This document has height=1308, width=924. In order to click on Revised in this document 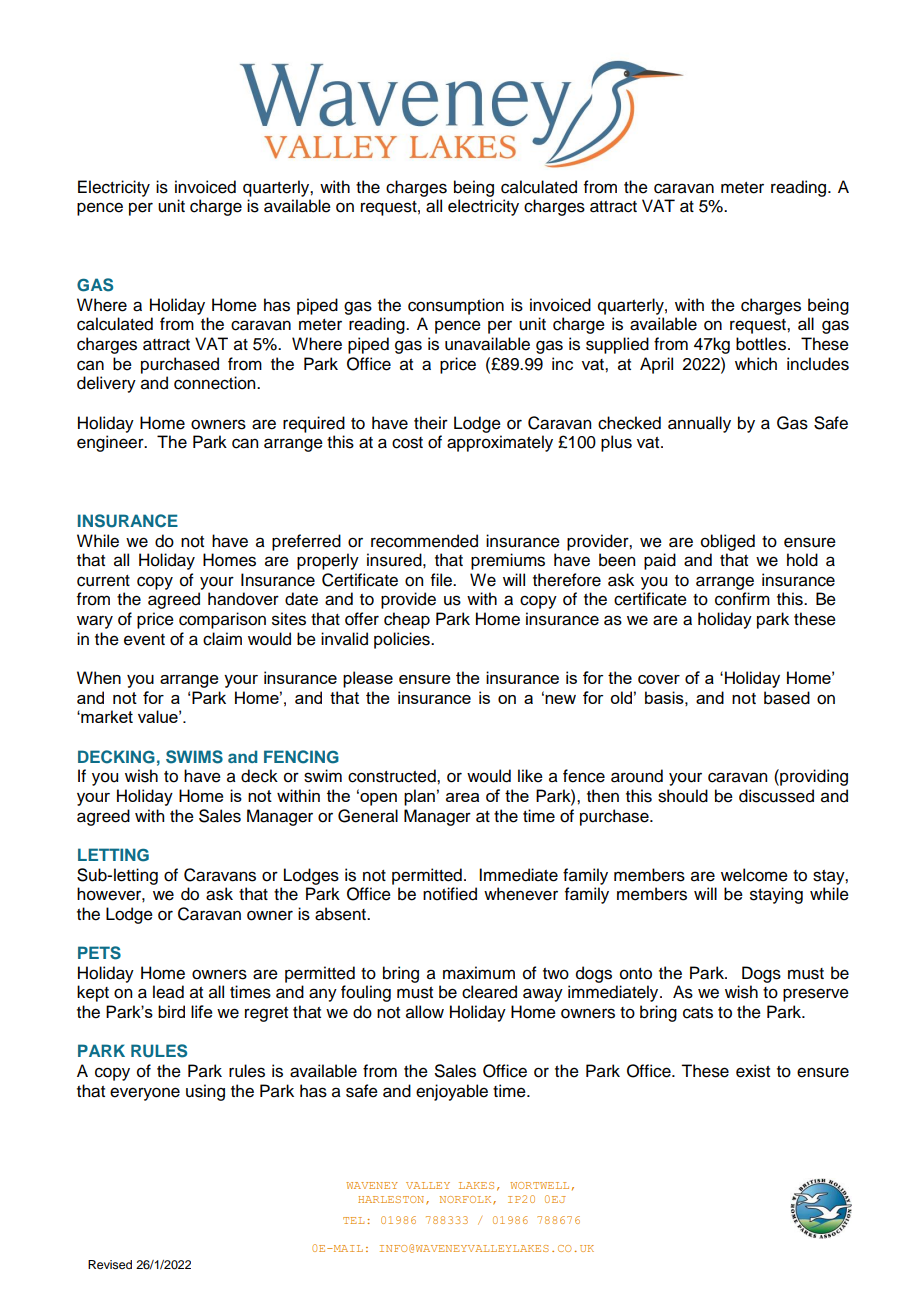, I will do `click(110, 1264)`.
